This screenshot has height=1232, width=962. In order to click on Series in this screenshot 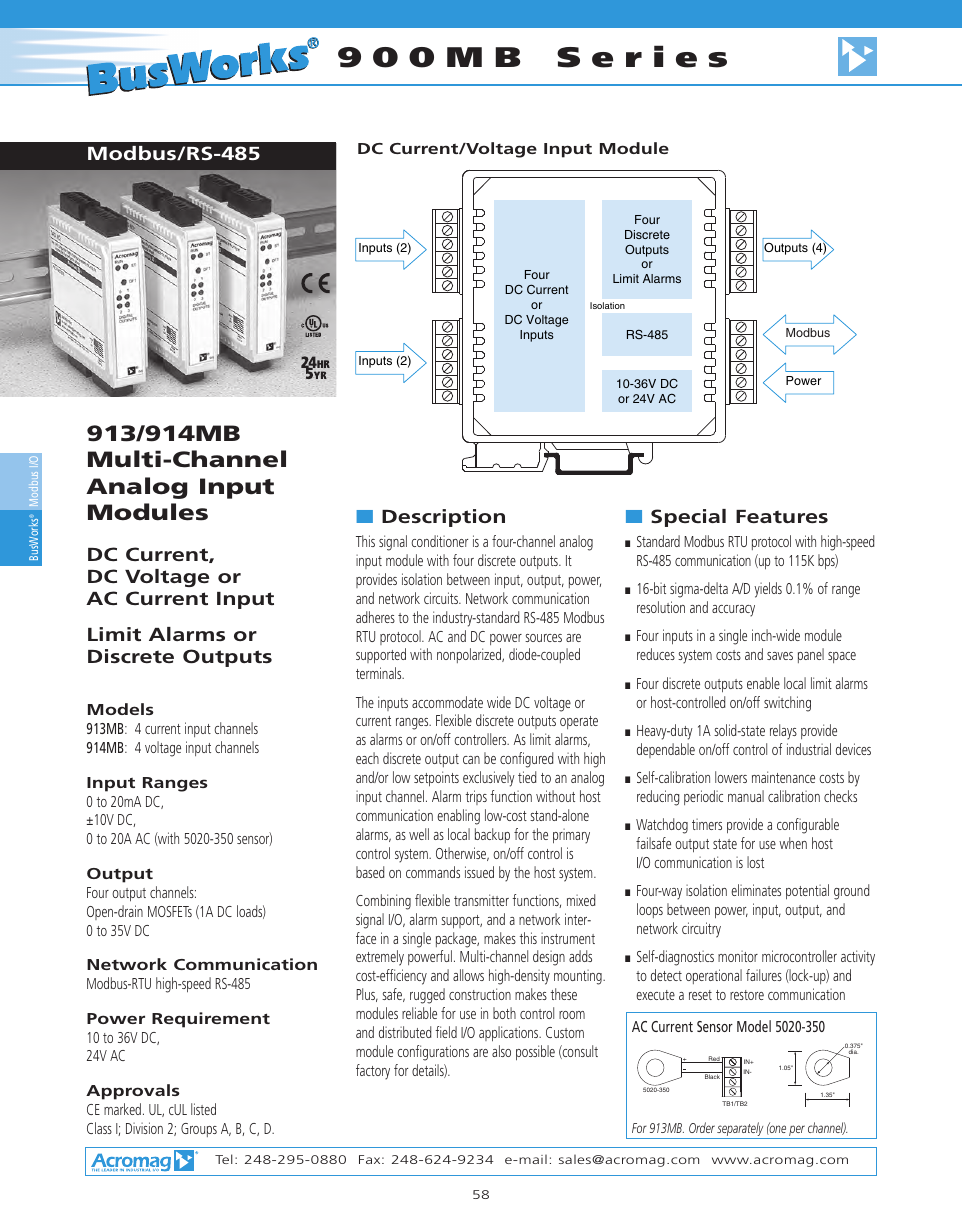, I will do `click(642, 56)`.
